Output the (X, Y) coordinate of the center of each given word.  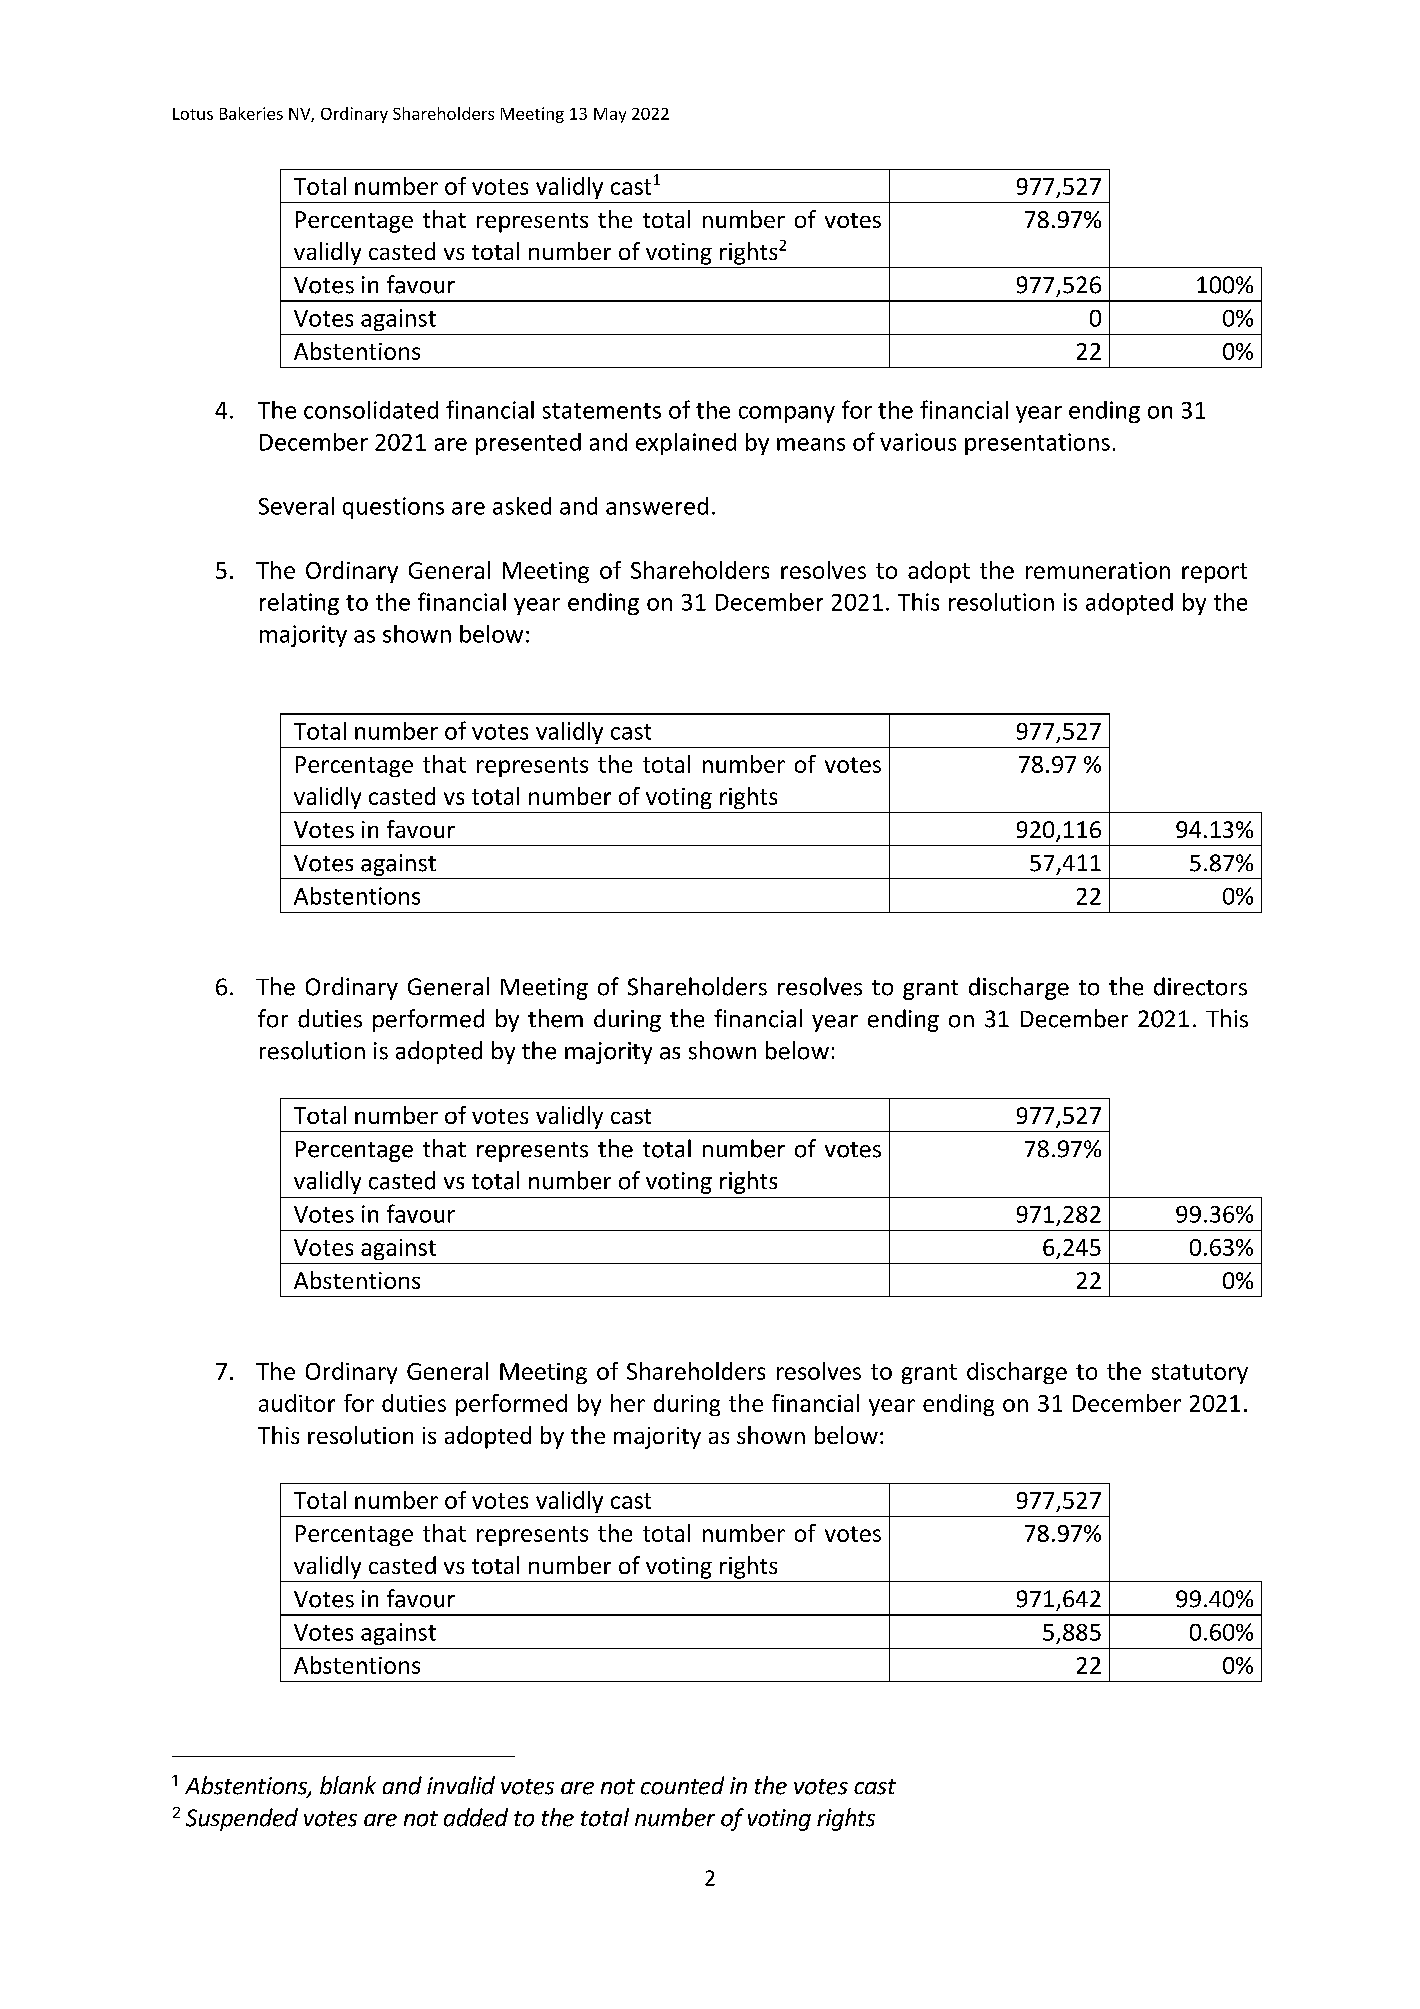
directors (1200, 986)
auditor (297, 1403)
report (1214, 573)
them (555, 1018)
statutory (1200, 1374)
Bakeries (251, 113)
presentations (1037, 444)
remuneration (1098, 570)
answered (657, 506)
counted (682, 1785)
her (628, 1403)
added (476, 1817)
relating (299, 604)
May (610, 115)
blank (348, 1785)
